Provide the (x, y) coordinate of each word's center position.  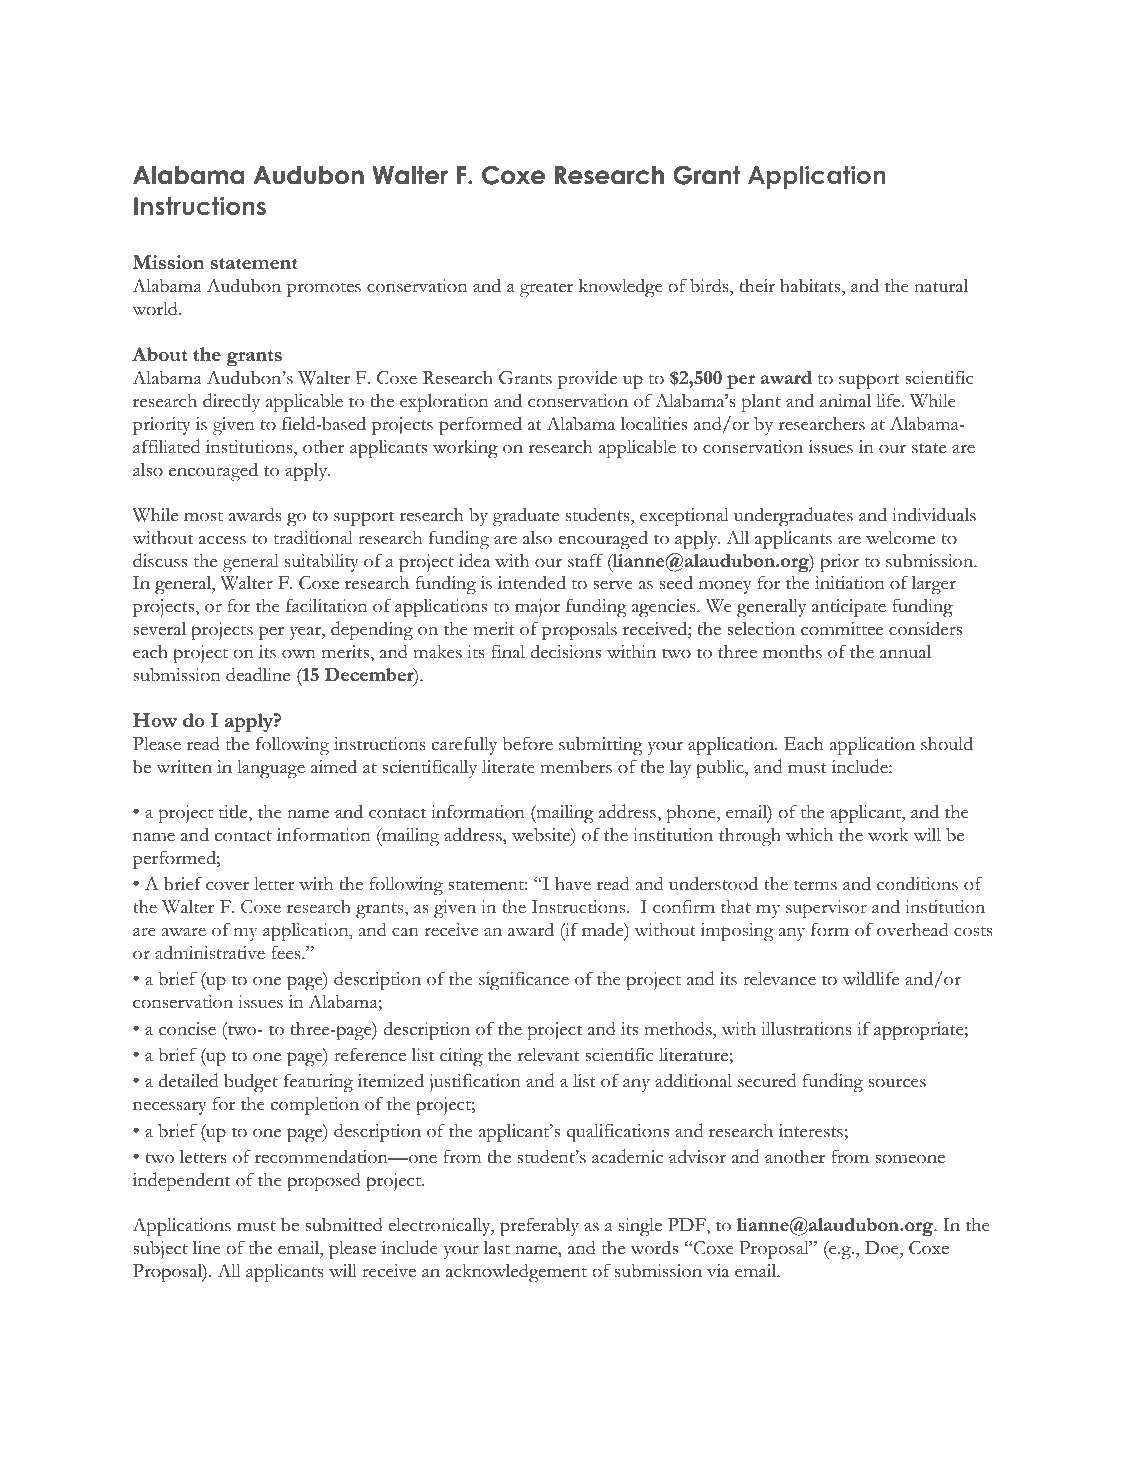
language (271, 769)
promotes (324, 290)
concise (187, 1029)
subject (160, 1249)
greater (546, 290)
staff (585, 560)
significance (524, 981)
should (947, 743)
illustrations (806, 1029)
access (222, 540)
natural (941, 285)
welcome (900, 538)
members (576, 766)
